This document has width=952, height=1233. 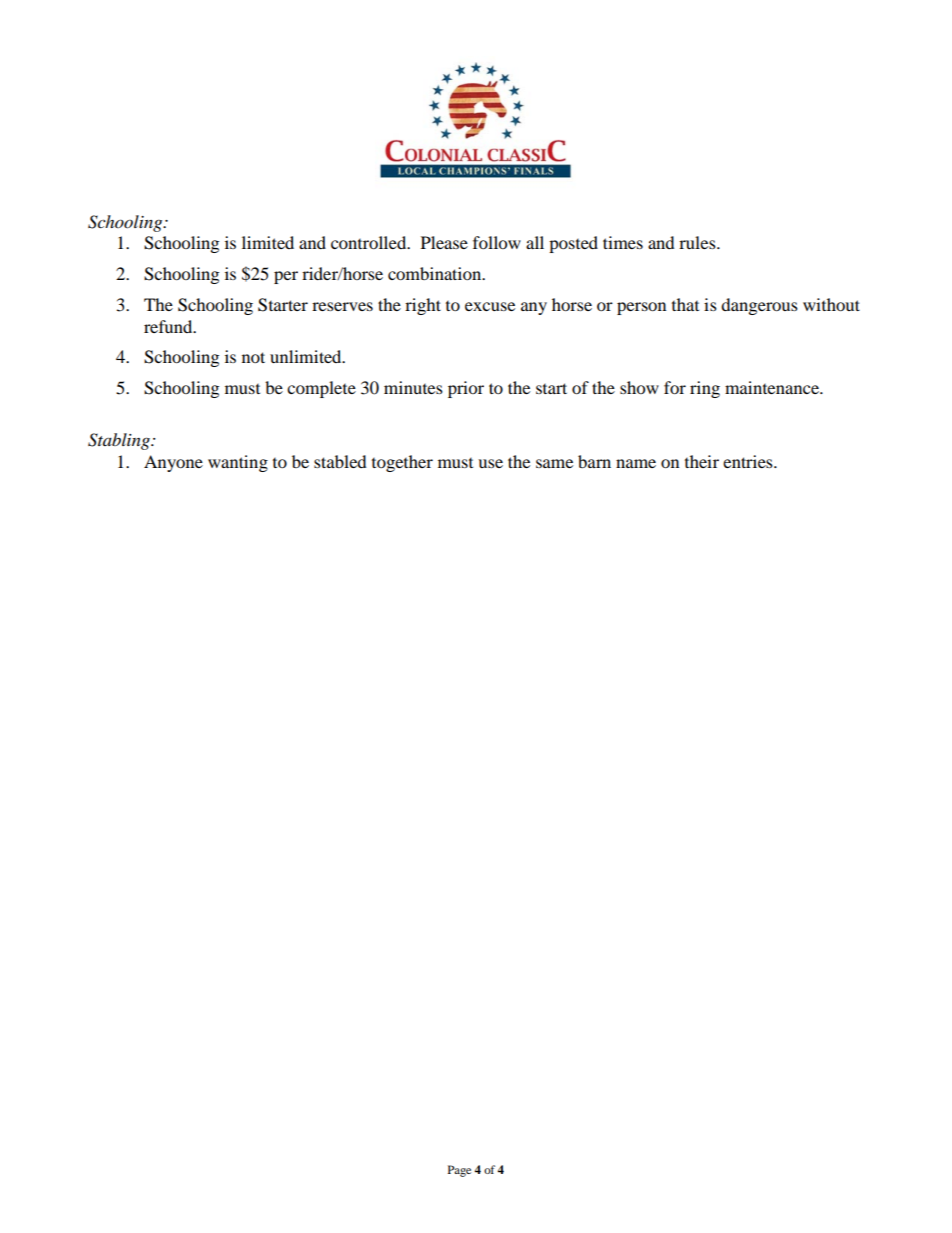 What do you see at coordinates (173, 463) in the document?
I see `Anyone` at bounding box center [173, 463].
